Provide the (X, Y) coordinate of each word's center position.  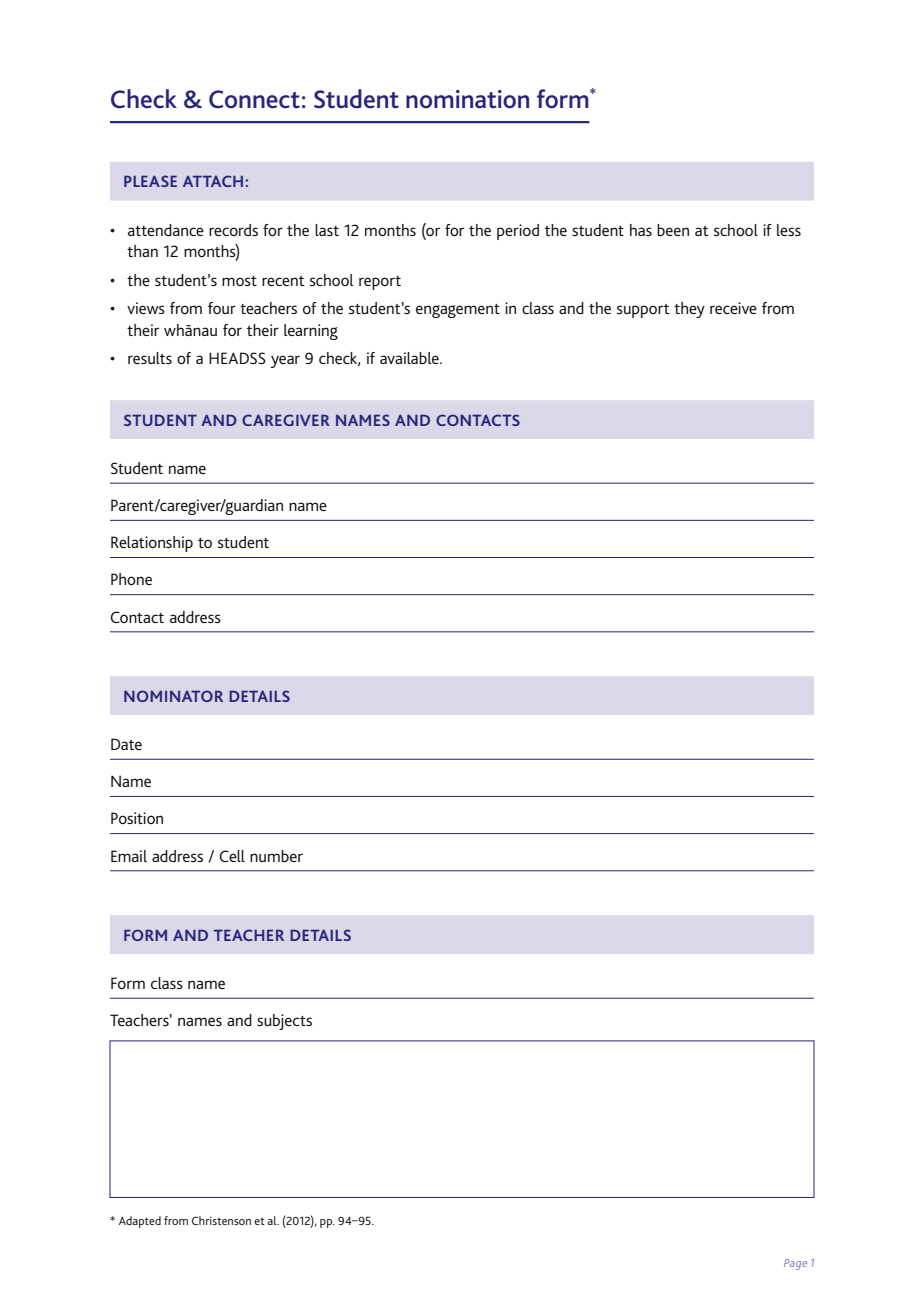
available (410, 358)
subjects (284, 1022)
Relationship (152, 544)
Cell (232, 856)
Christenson (221, 1220)
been (673, 230)
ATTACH (213, 181)
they (689, 310)
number (276, 856)
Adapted (140, 1222)
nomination (467, 99)
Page (795, 1264)
